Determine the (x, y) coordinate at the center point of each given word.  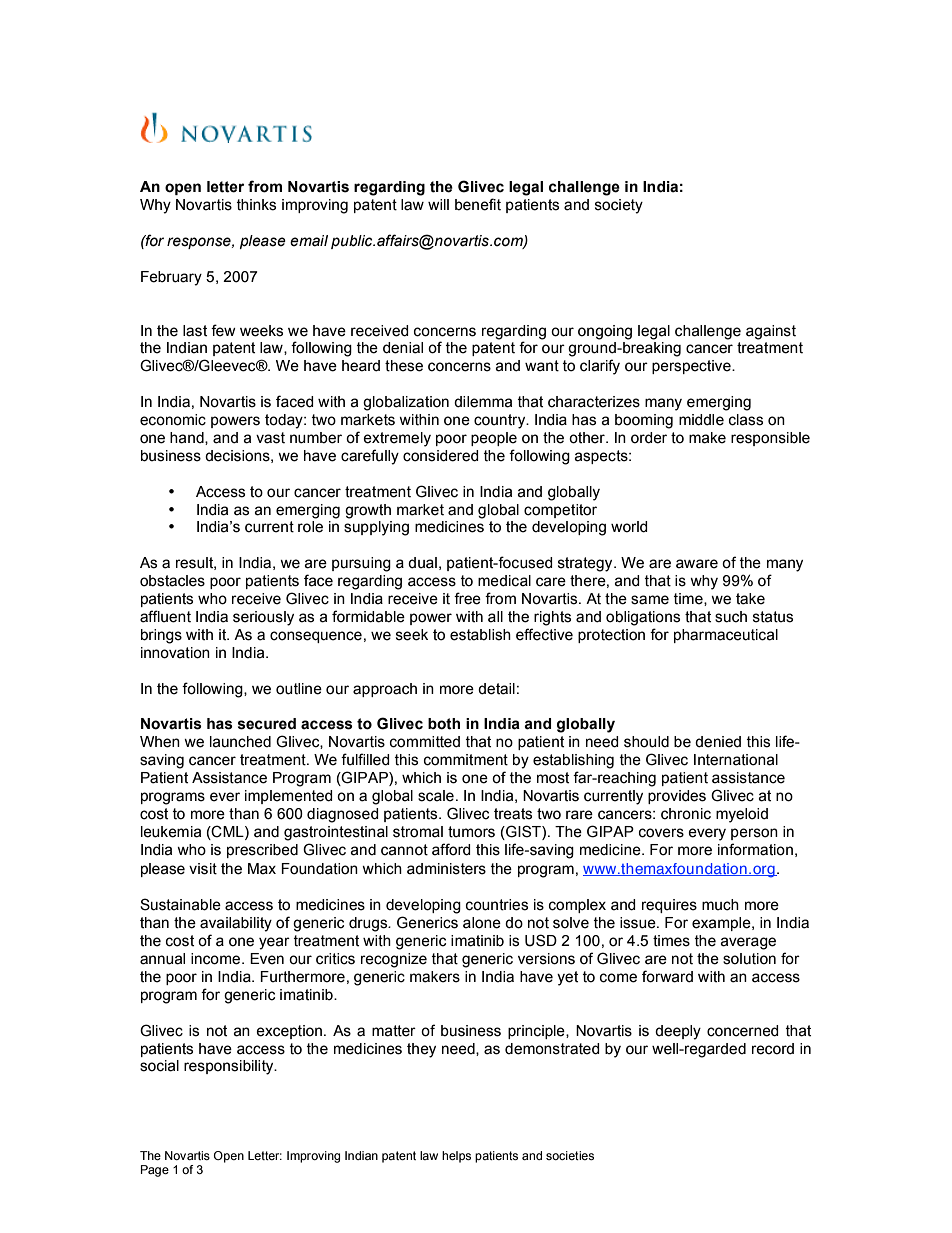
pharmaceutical (726, 636)
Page (155, 1171)
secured (267, 724)
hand (188, 438)
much (720, 905)
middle (701, 420)
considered (441, 456)
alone (482, 923)
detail (496, 689)
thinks (256, 205)
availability (236, 924)
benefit (478, 204)
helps (456, 1157)
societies (570, 1155)
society (619, 206)
